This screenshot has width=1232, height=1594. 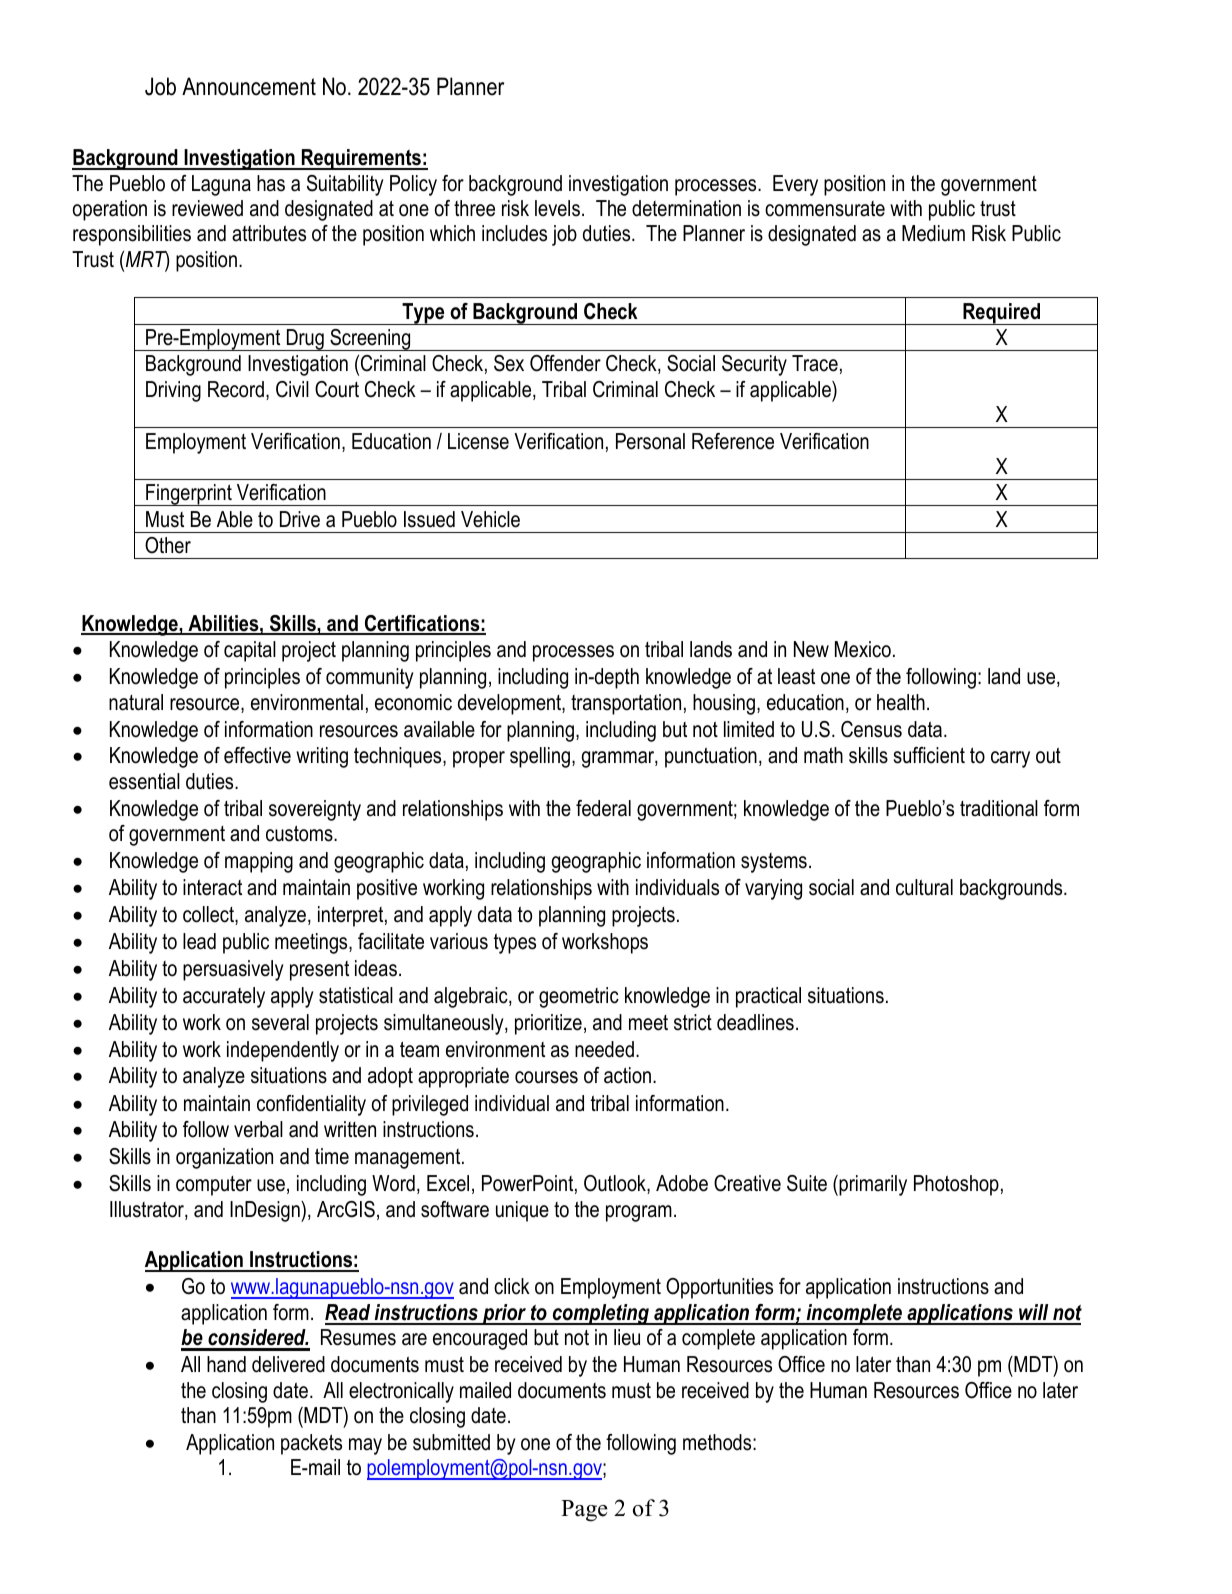 I want to click on sufficient, so click(x=929, y=755).
